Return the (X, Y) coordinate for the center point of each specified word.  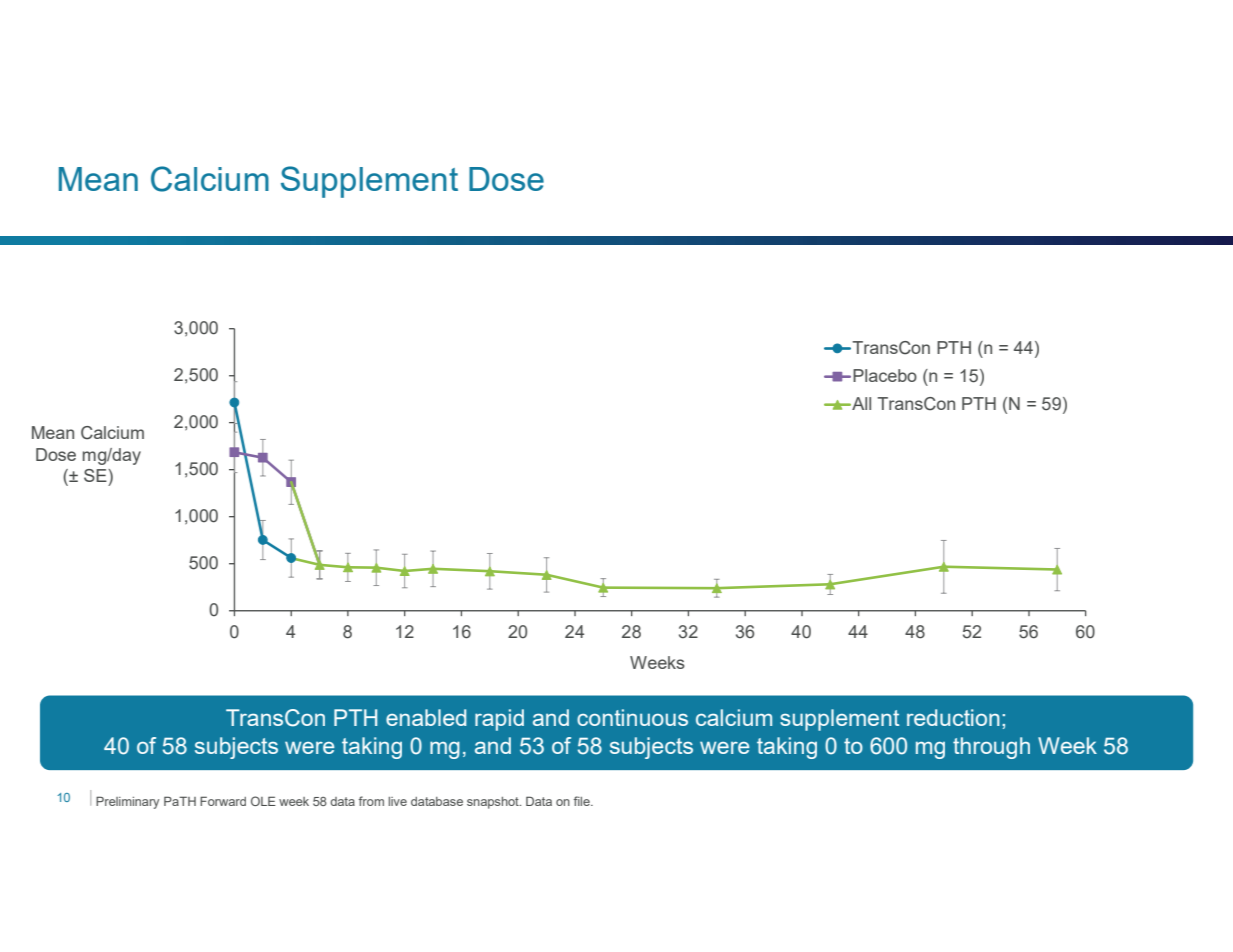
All (860, 403)
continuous (632, 717)
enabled (426, 717)
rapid (499, 720)
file (583, 801)
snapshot (494, 803)
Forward (223, 801)
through (991, 748)
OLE (263, 801)
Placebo (885, 375)
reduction (953, 717)
